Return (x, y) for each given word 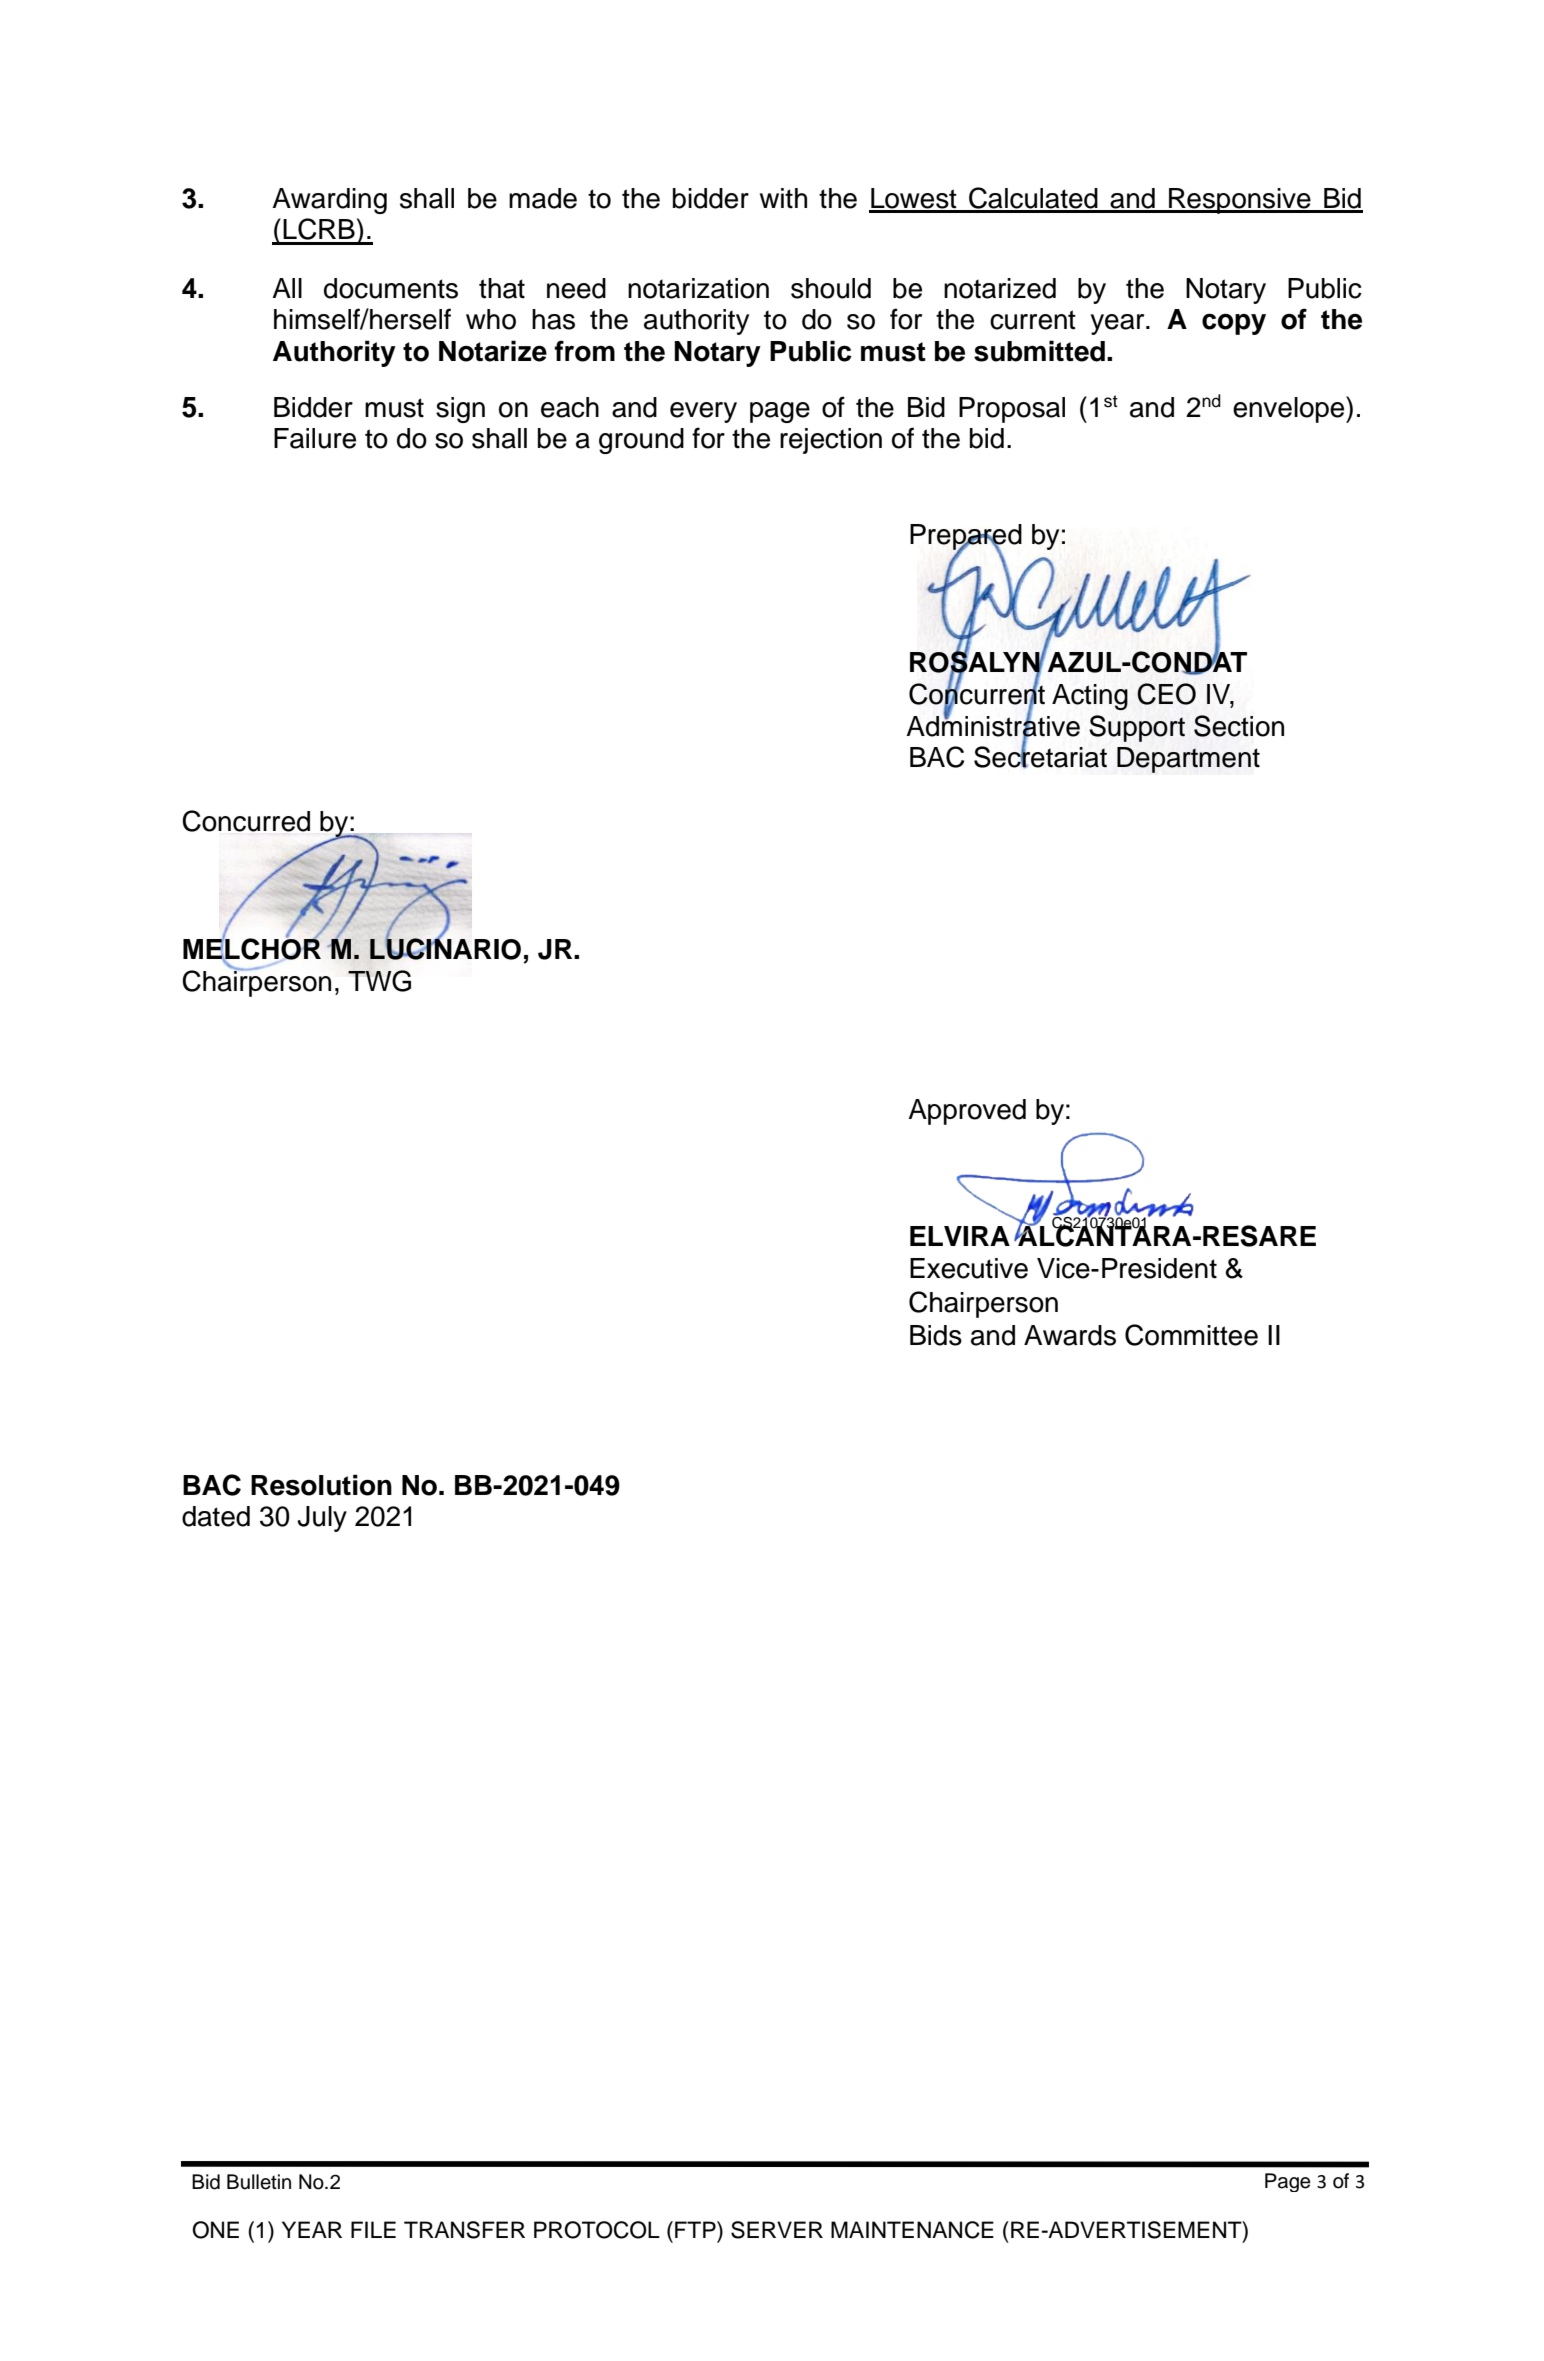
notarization (698, 288)
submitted (1039, 351)
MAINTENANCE (912, 2230)
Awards (1070, 1335)
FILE (373, 2229)
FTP (696, 2229)
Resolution (321, 1485)
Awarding (329, 201)
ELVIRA (960, 1236)
